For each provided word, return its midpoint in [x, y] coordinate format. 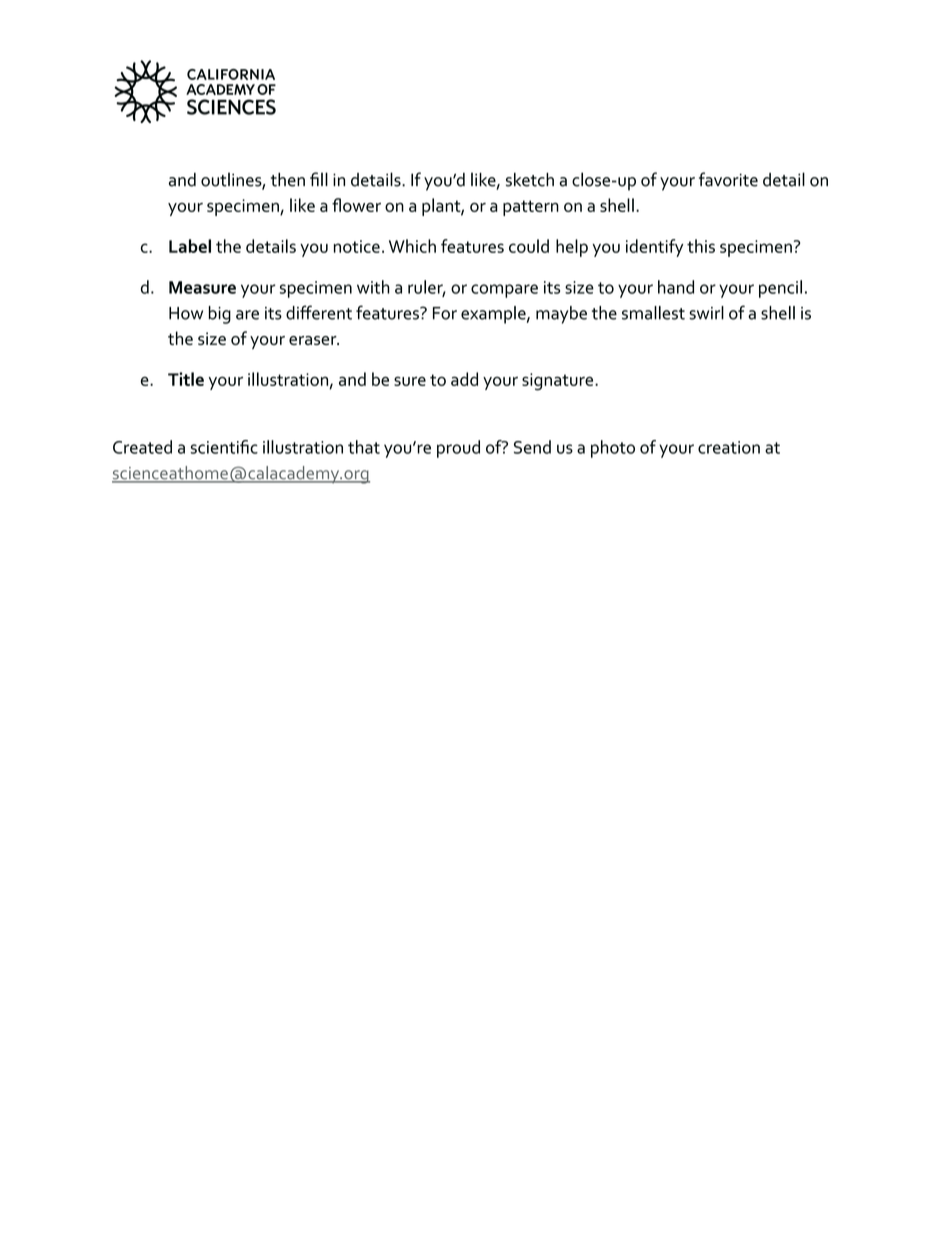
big [220, 315]
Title [186, 379]
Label [190, 246]
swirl [706, 313]
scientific [224, 447]
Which [412, 246]
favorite [728, 179]
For [445, 313]
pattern [531, 208]
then [288, 180]
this [701, 246]
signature [559, 382]
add [464, 379]
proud [458, 449]
